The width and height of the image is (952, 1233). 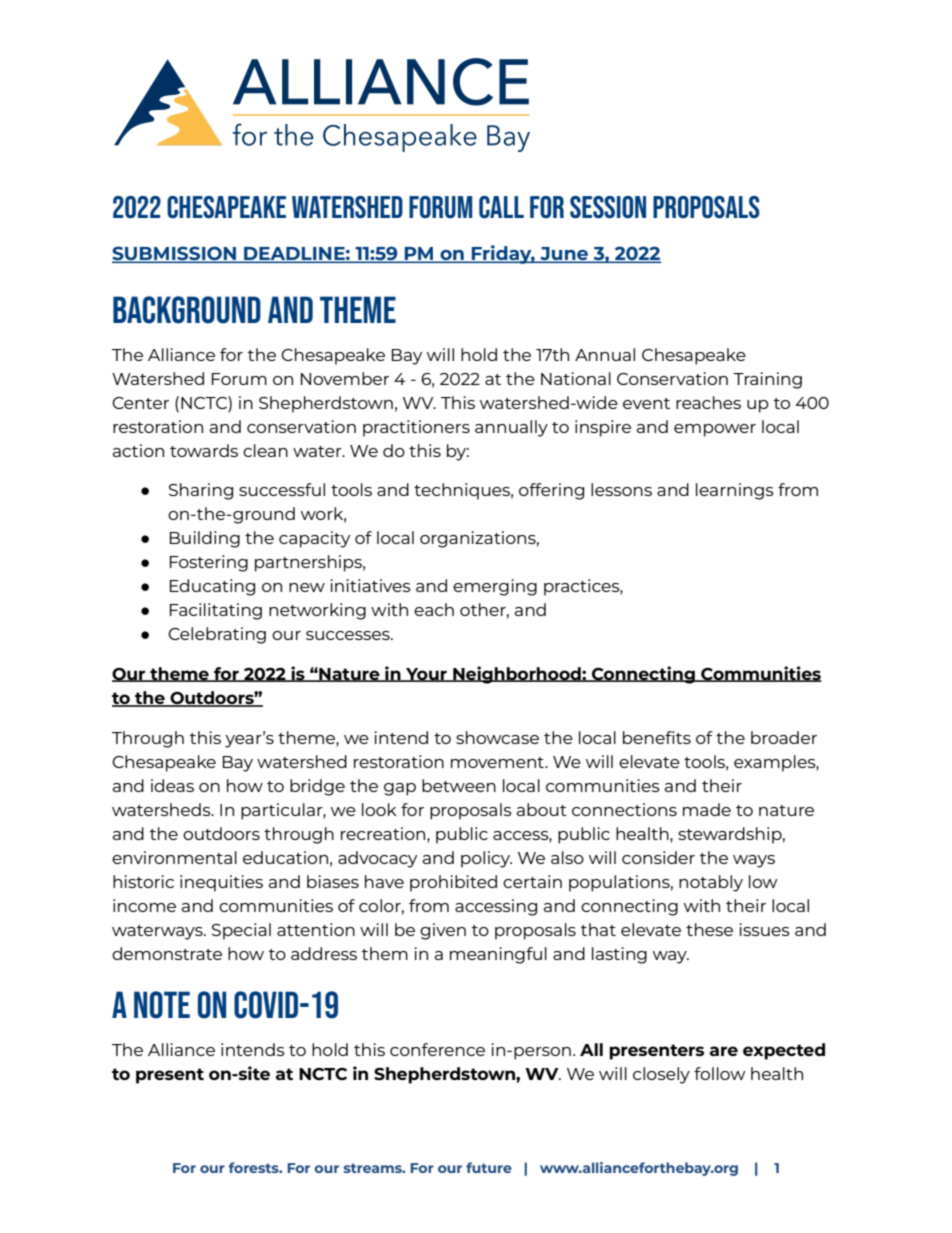 What do you see at coordinates (735, 491) in the image?
I see `learnings` at bounding box center [735, 491].
